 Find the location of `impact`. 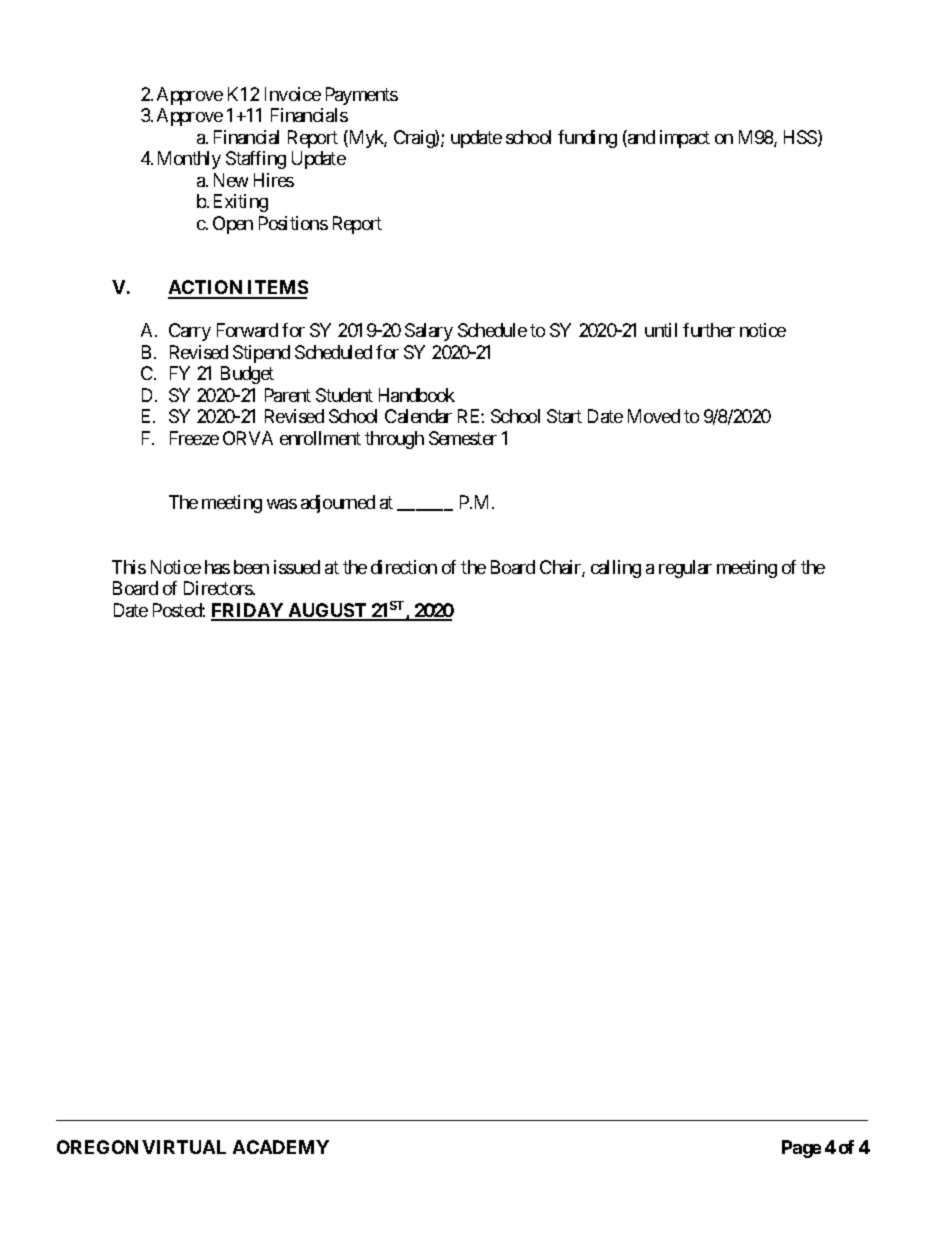

impact is located at coordinates (685, 139).
